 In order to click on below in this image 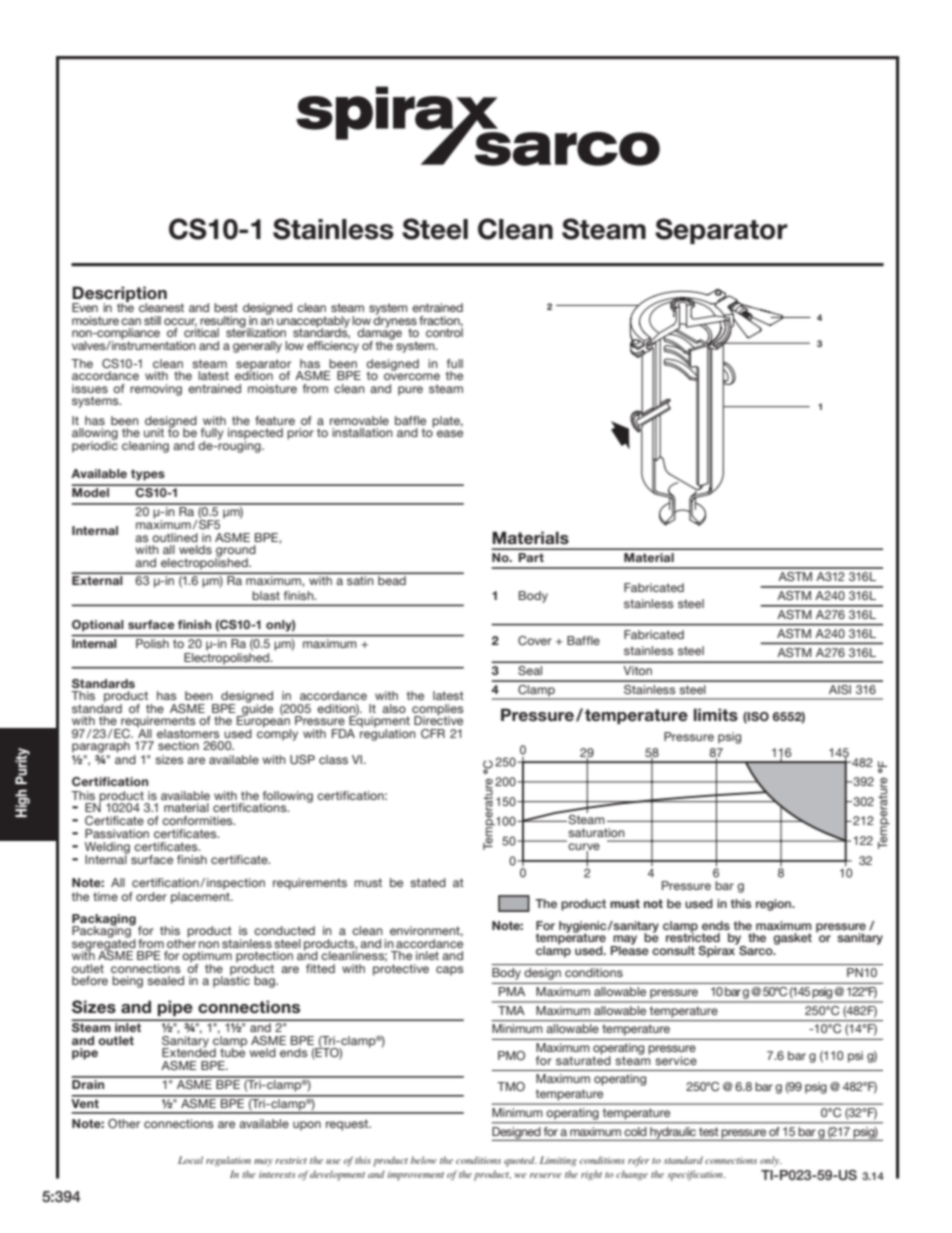, I will do `click(424, 1160)`.
